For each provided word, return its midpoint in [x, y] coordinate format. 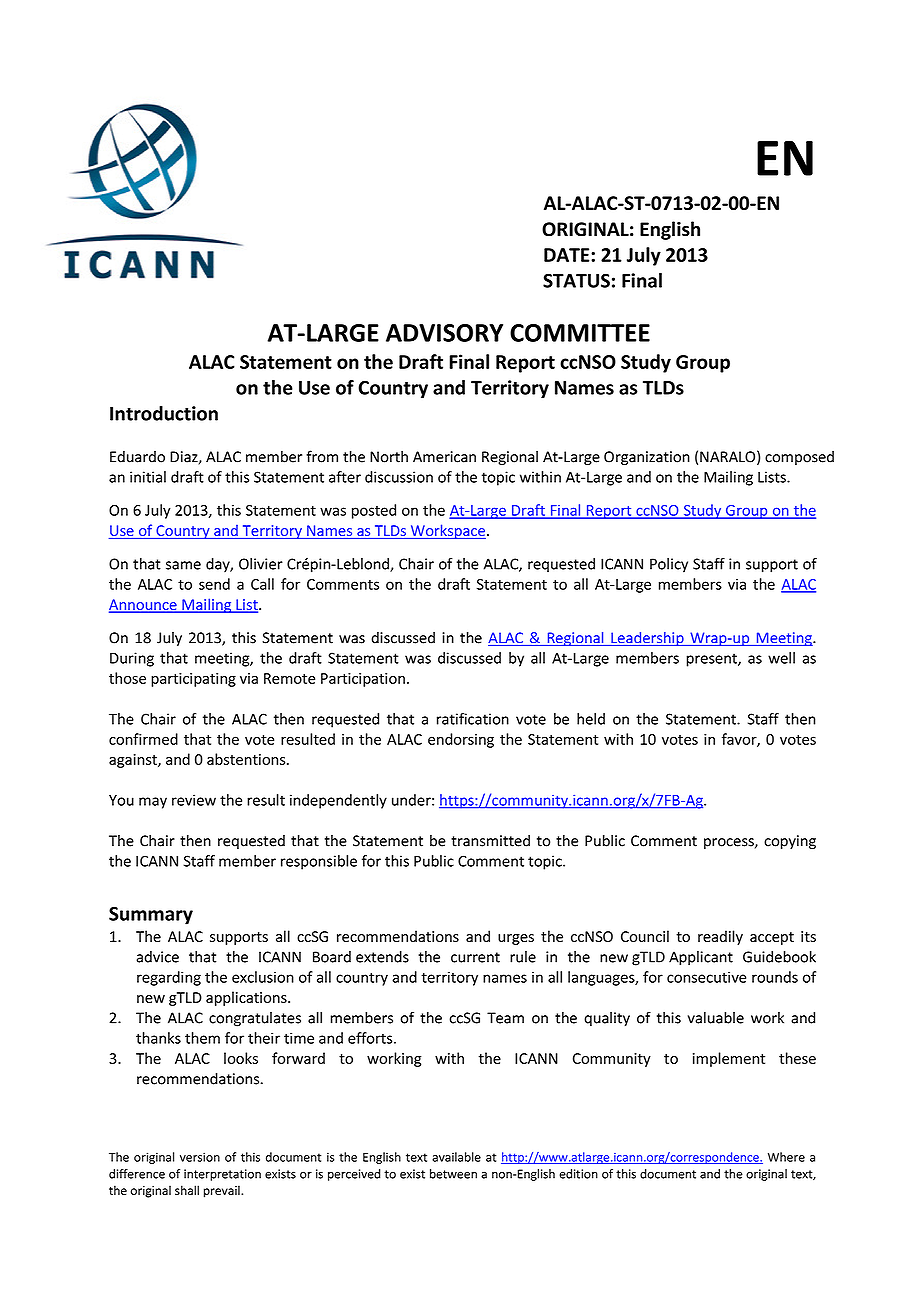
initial [148, 477]
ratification [473, 719]
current [475, 957]
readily [720, 937]
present [712, 660]
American [444, 457]
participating [193, 680]
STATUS [576, 280]
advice [157, 957]
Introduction [164, 413]
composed [799, 458]
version [200, 1157]
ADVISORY [444, 333]
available [456, 1157]
